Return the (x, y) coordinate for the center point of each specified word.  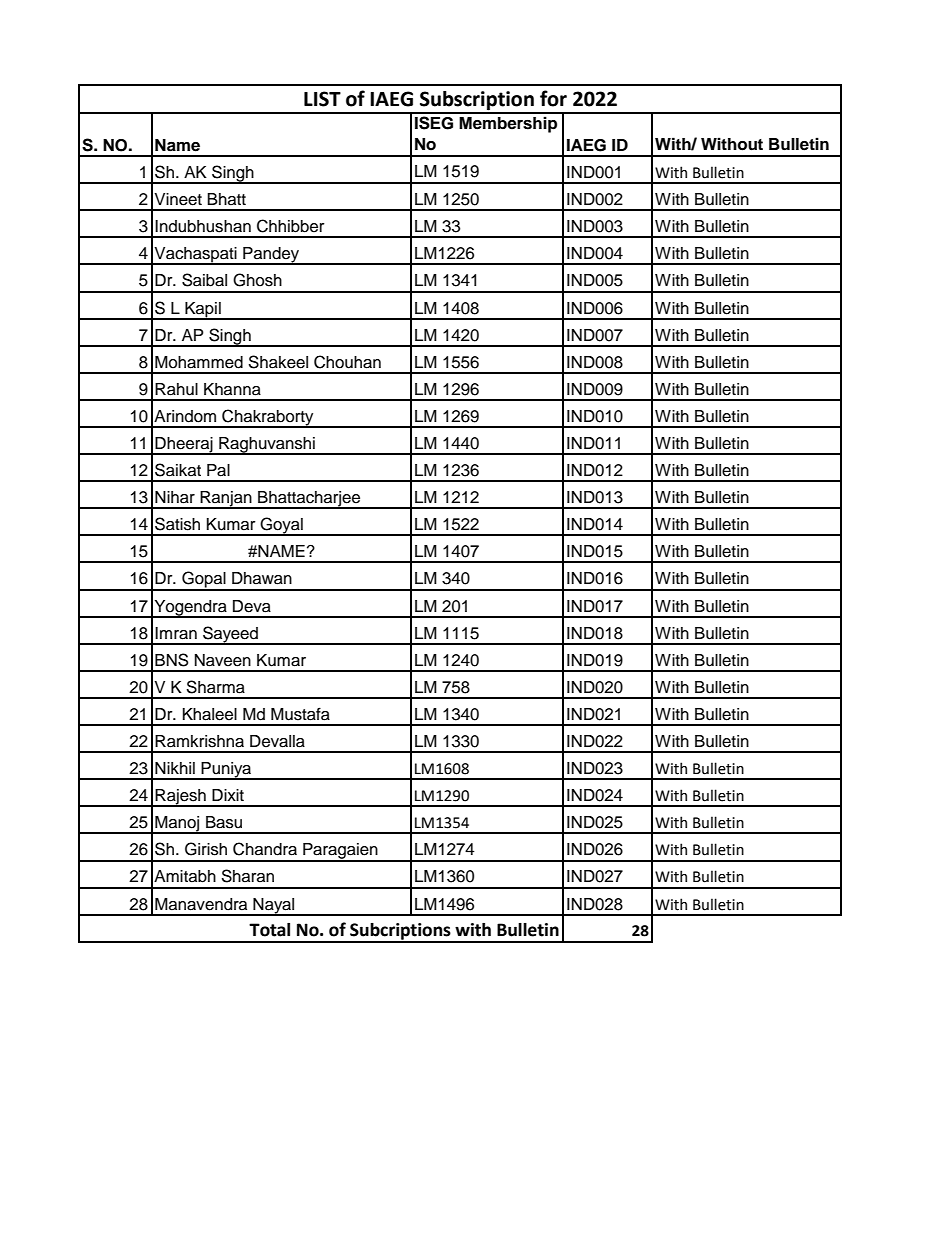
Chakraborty (268, 418)
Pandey (271, 256)
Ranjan (226, 500)
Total (269, 930)
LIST (322, 99)
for (553, 98)
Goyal (282, 526)
